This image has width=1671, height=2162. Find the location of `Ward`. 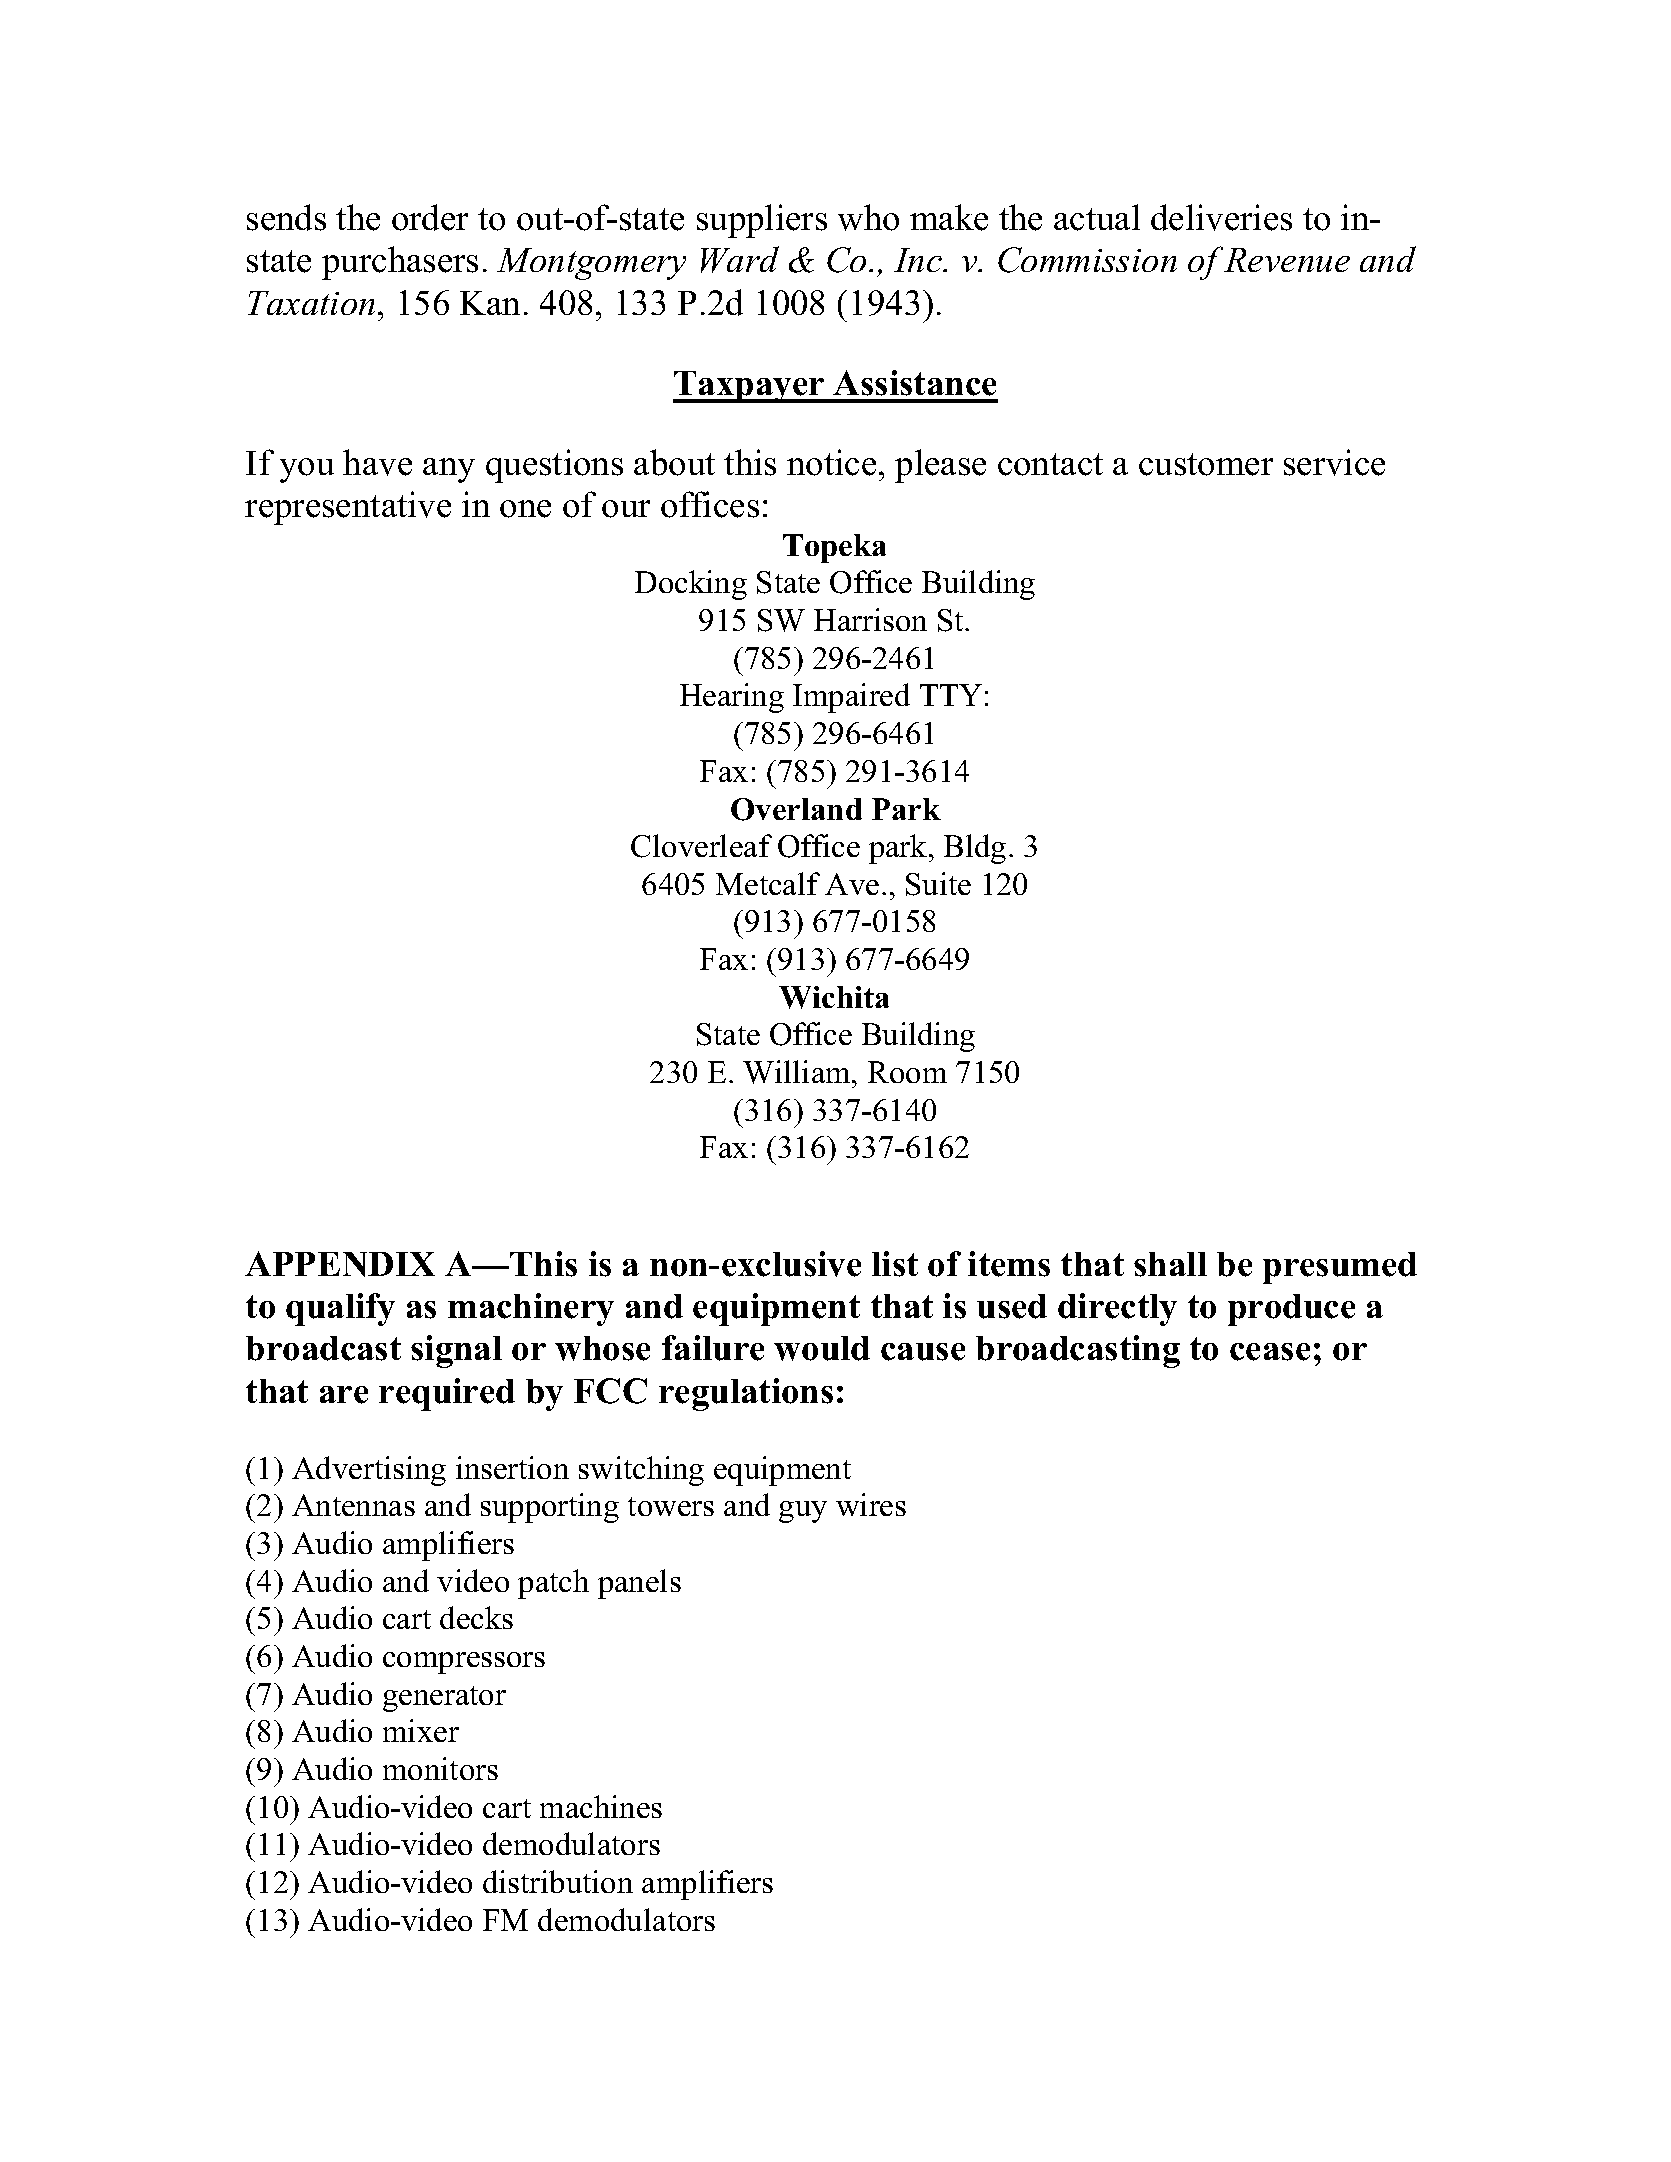

Ward is located at coordinates (740, 259).
